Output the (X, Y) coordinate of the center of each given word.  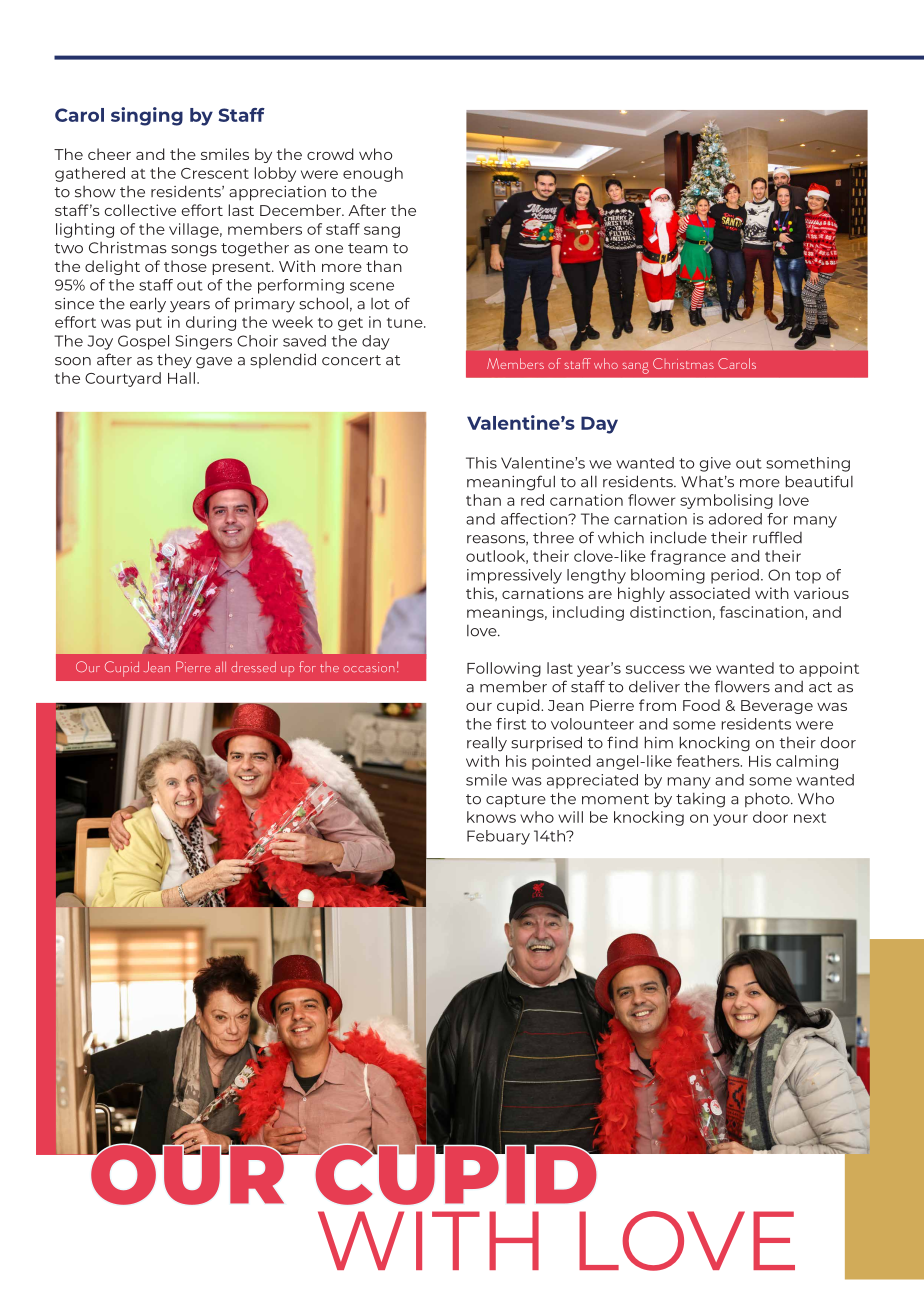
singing (147, 116)
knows (491, 817)
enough (373, 174)
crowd (330, 154)
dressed (253, 667)
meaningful (511, 483)
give (715, 464)
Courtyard (123, 379)
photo (768, 799)
